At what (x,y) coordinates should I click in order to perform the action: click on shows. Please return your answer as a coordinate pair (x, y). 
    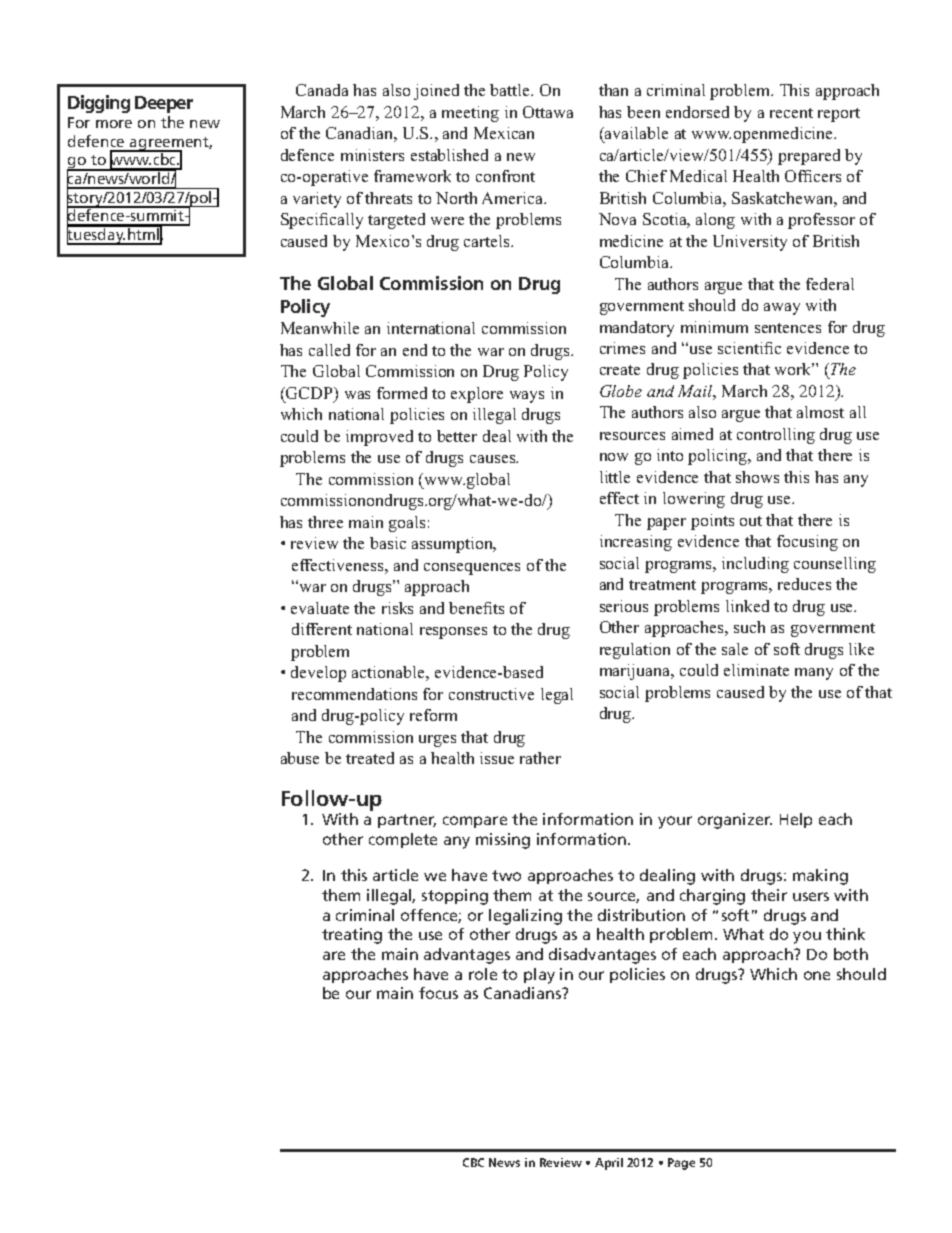
    Looking at the image, I should click on (757, 477).
